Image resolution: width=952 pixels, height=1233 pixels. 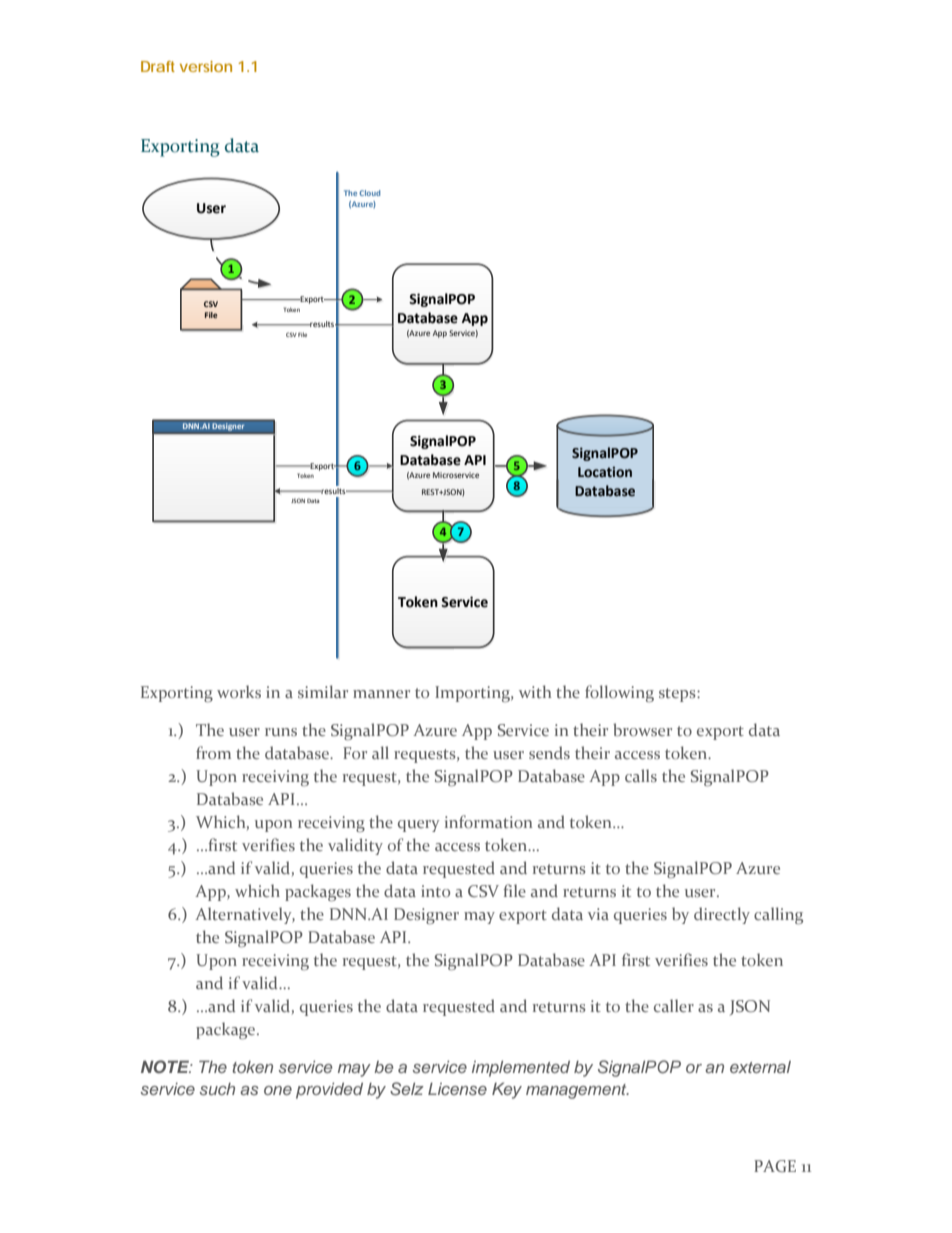 What do you see at coordinates (213, 752) in the screenshot?
I see `from` at bounding box center [213, 752].
